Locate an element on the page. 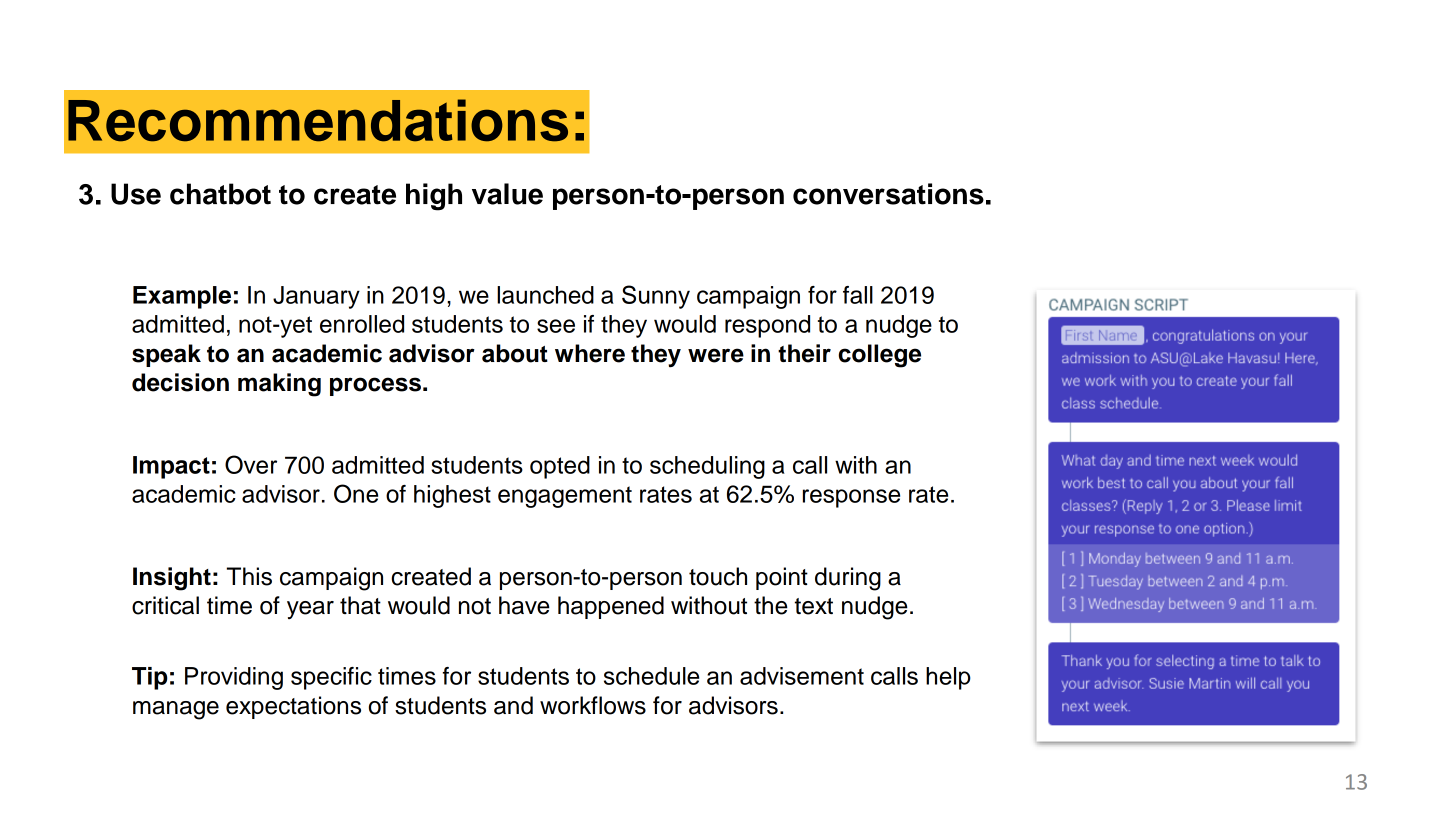 This image has width=1456, height=819. Providing is located at coordinates (234, 678).
